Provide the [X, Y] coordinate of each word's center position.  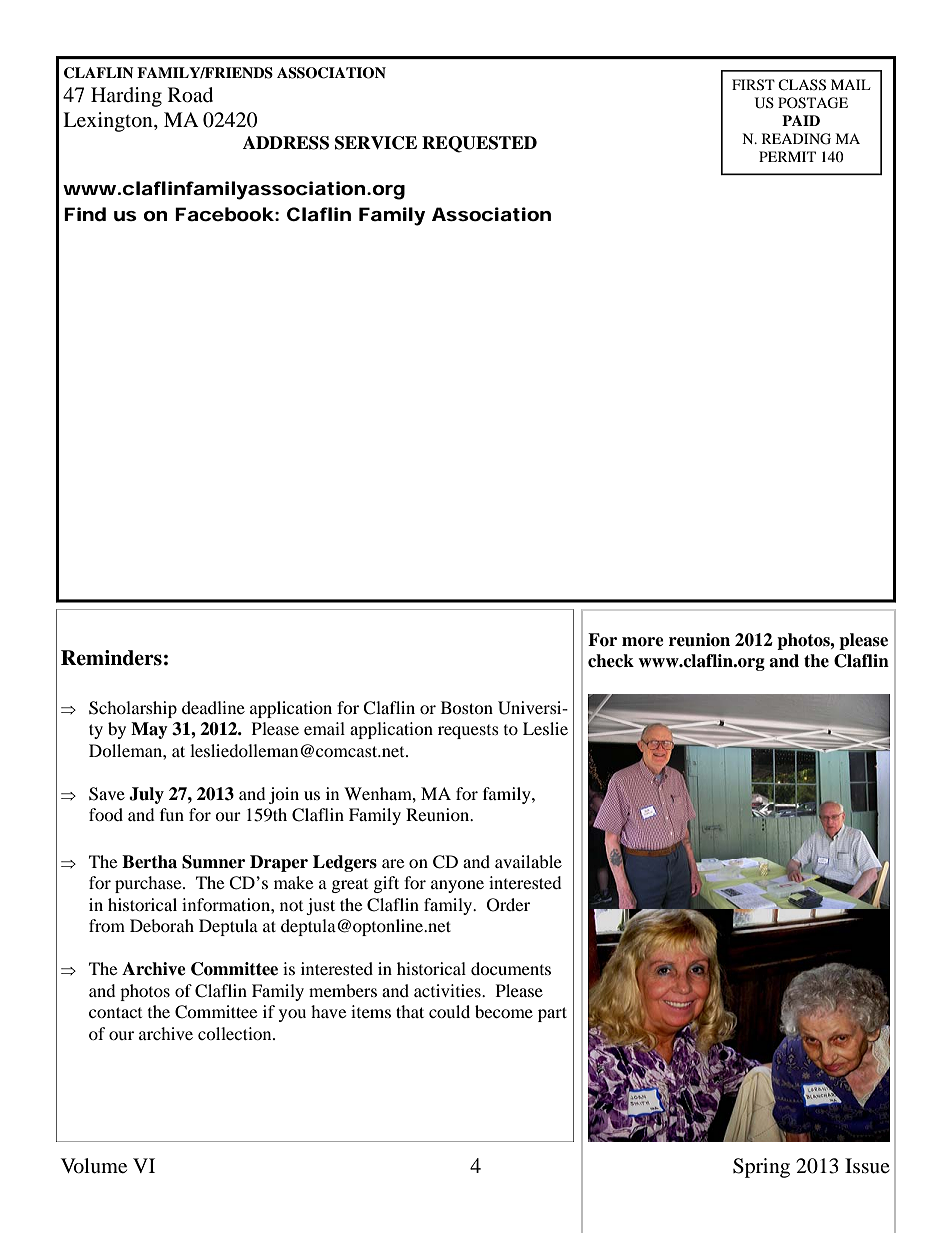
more [643, 642]
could [449, 1011]
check [611, 661]
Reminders [111, 658]
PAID [801, 120]
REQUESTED [479, 144]
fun [172, 814]
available [528, 861]
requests [468, 732]
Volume [94, 1166]
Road [190, 95]
